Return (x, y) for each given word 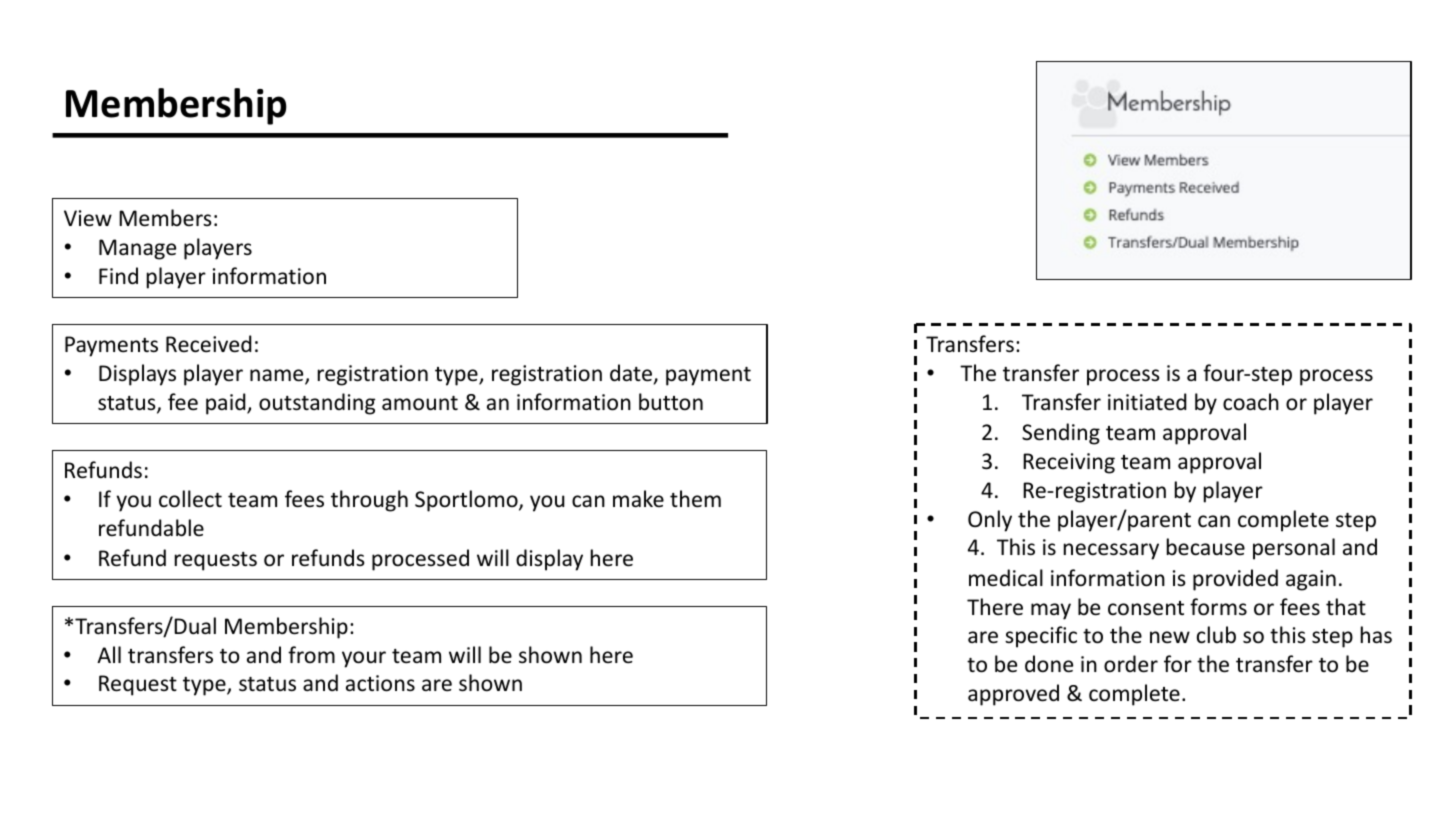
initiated (1147, 402)
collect (190, 499)
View (88, 218)
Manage (137, 249)
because (1206, 547)
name (278, 376)
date (631, 373)
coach (1251, 402)
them (695, 499)
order (1131, 664)
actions (380, 683)
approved (1013, 695)
